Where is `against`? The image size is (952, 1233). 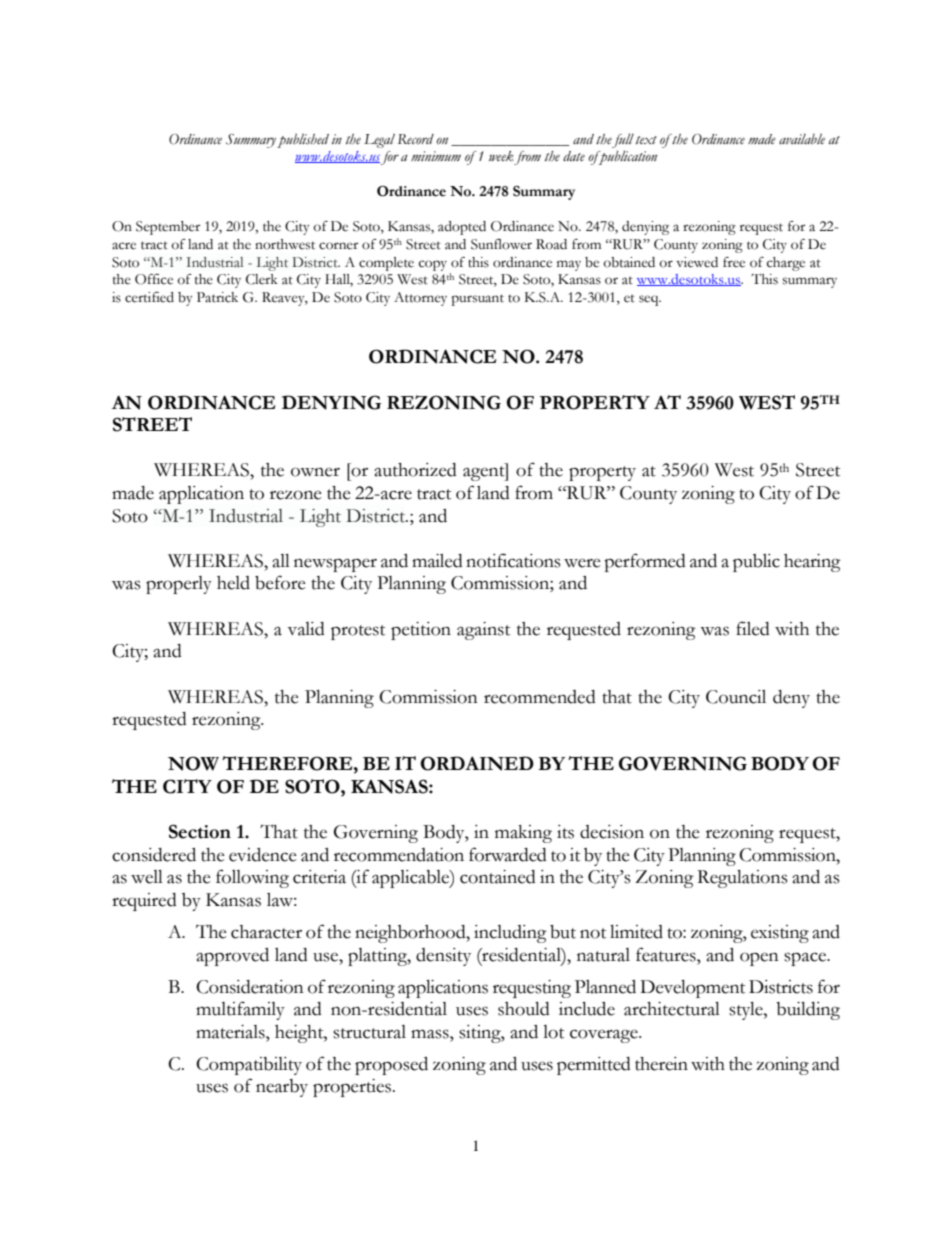
against is located at coordinates (483, 631).
